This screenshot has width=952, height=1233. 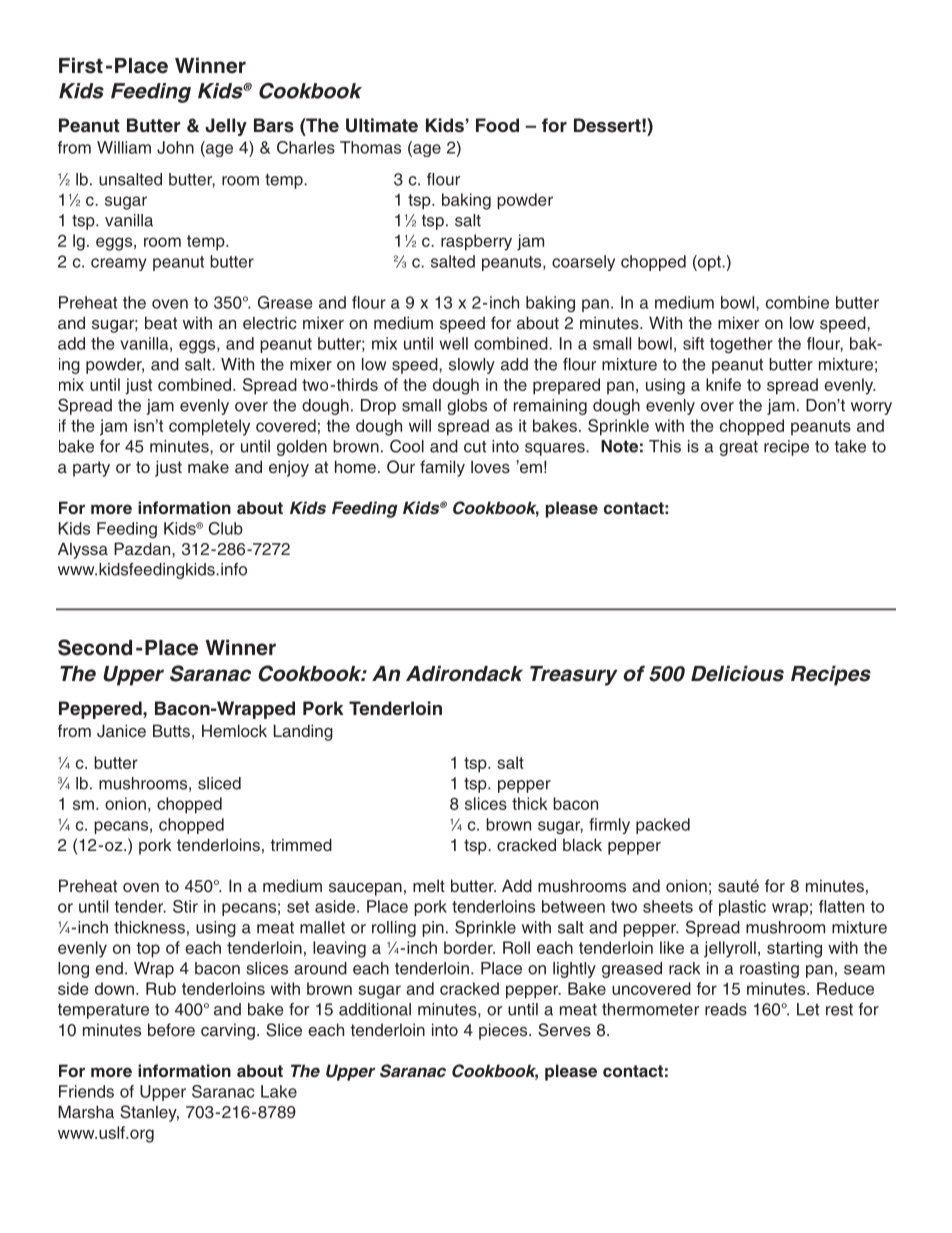 I want to click on black, so click(x=582, y=844).
